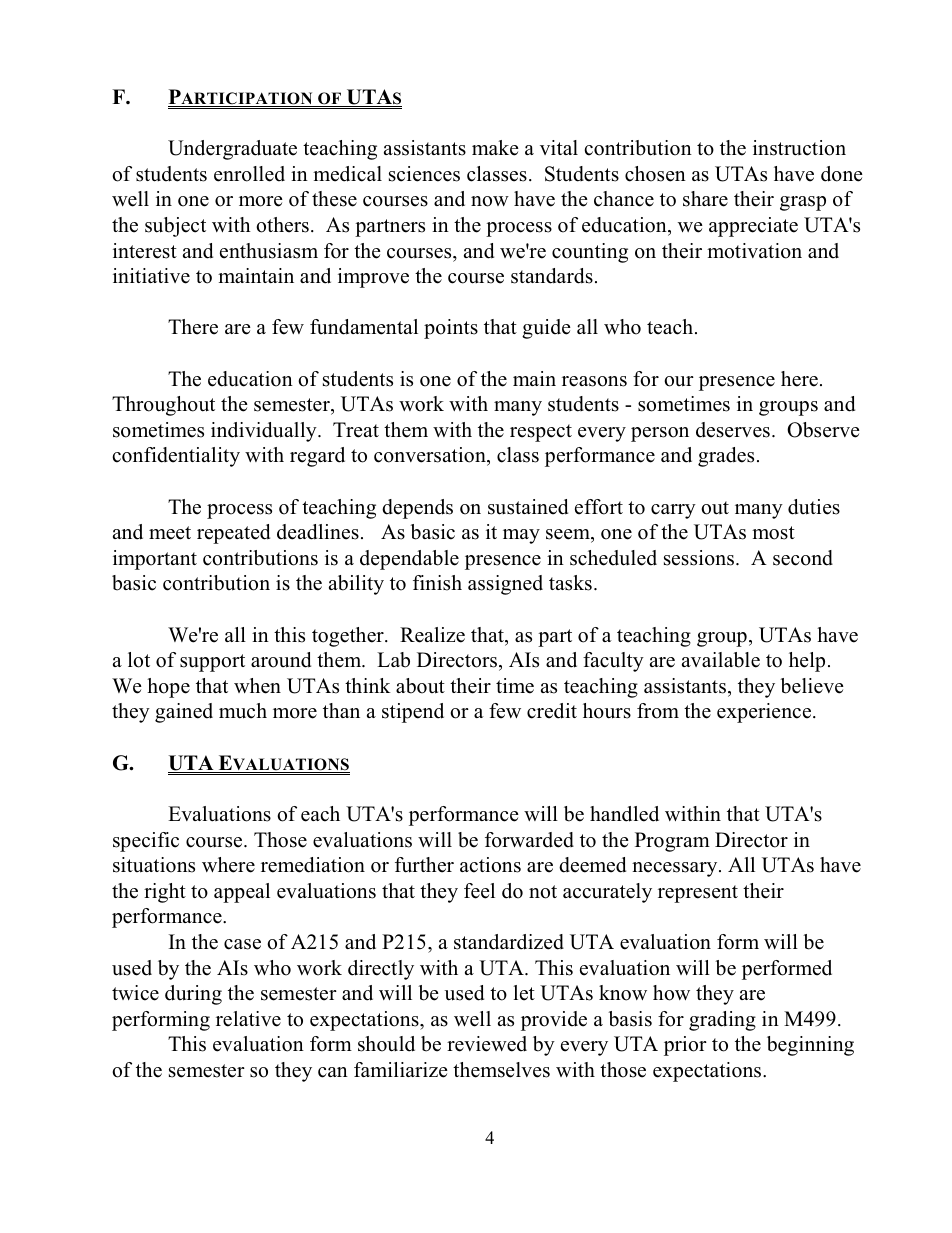 The width and height of the screenshot is (952, 1233). Describe the element at coordinates (487, 1044) in the screenshot. I see `reviewed` at that location.
